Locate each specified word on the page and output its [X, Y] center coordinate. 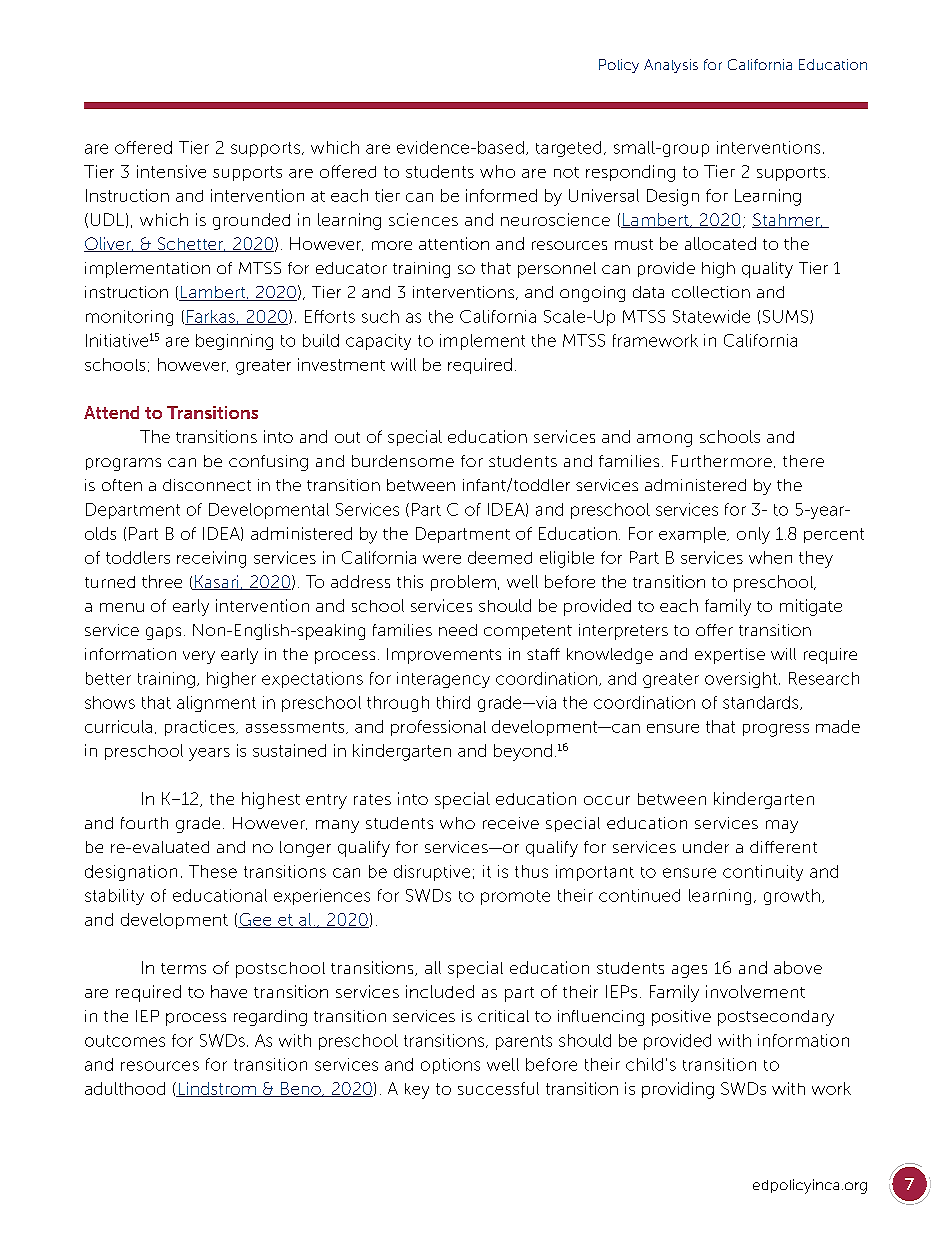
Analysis [671, 66]
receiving [211, 559]
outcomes [125, 1041]
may [782, 826]
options [450, 1066]
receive [511, 823]
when [770, 557]
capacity [378, 342]
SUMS [787, 317]
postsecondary [776, 1018]
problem [463, 583]
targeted [568, 149]
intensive [171, 171]
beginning [234, 342]
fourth [144, 823]
